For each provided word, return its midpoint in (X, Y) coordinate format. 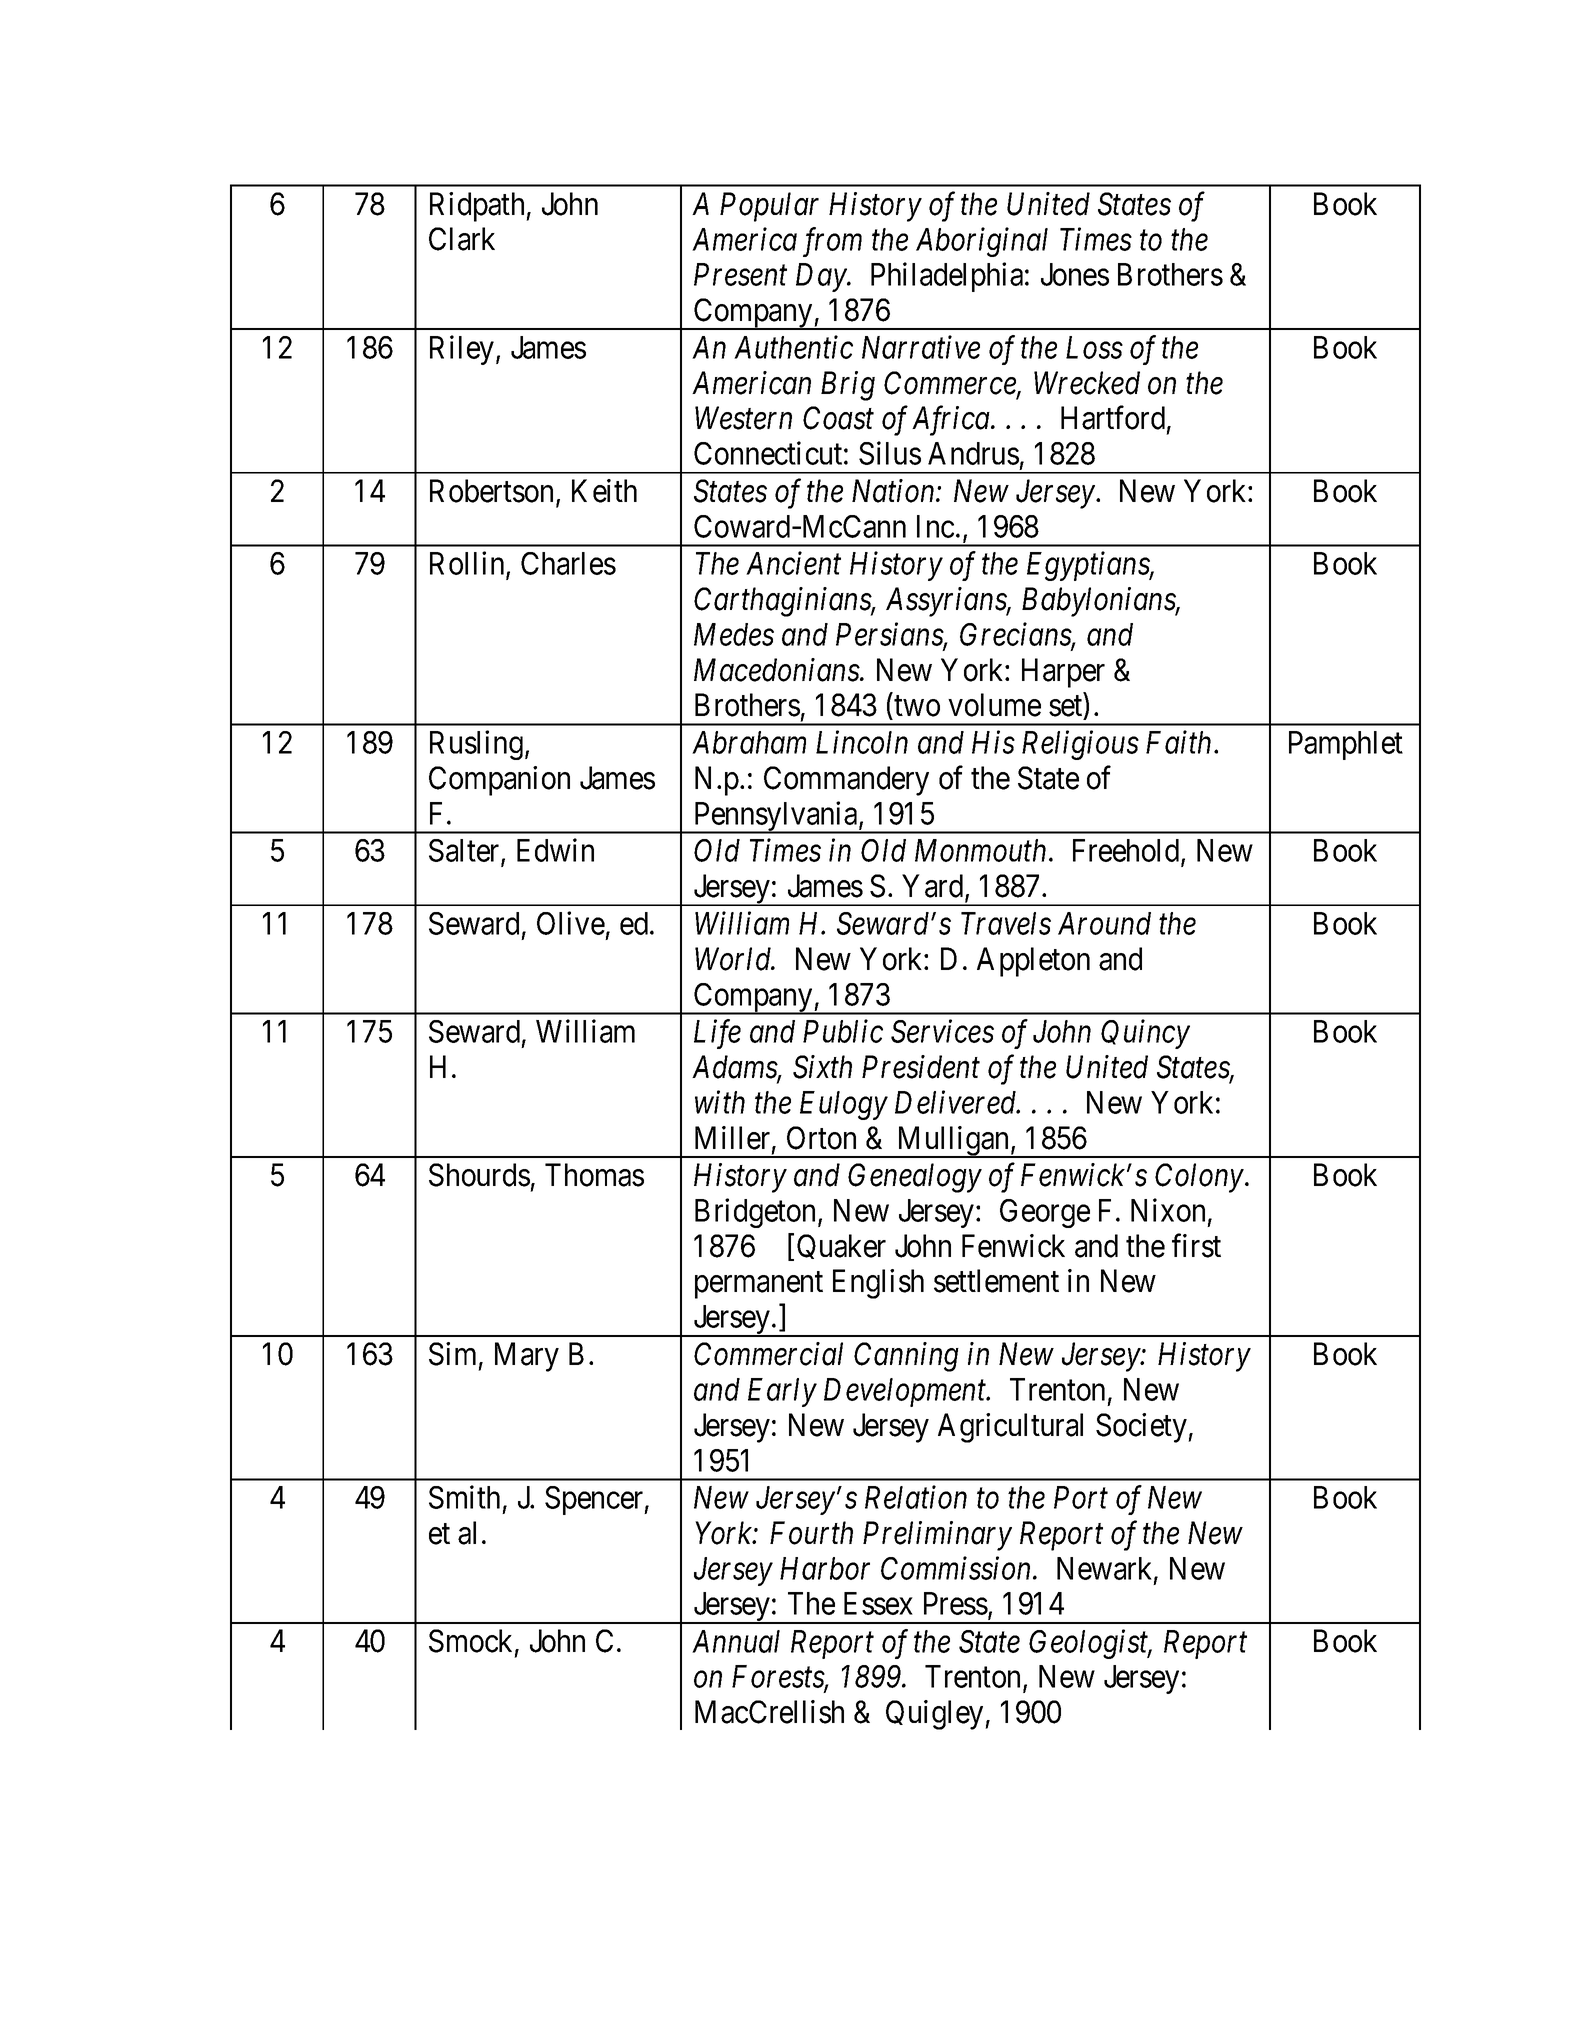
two (917, 706)
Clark (462, 239)
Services (942, 1031)
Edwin (555, 850)
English (878, 1284)
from (832, 242)
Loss (1094, 347)
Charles (568, 563)
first (1196, 1246)
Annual (736, 1641)
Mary (527, 1357)
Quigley (936, 1715)
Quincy (1145, 1034)
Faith (1178, 742)
